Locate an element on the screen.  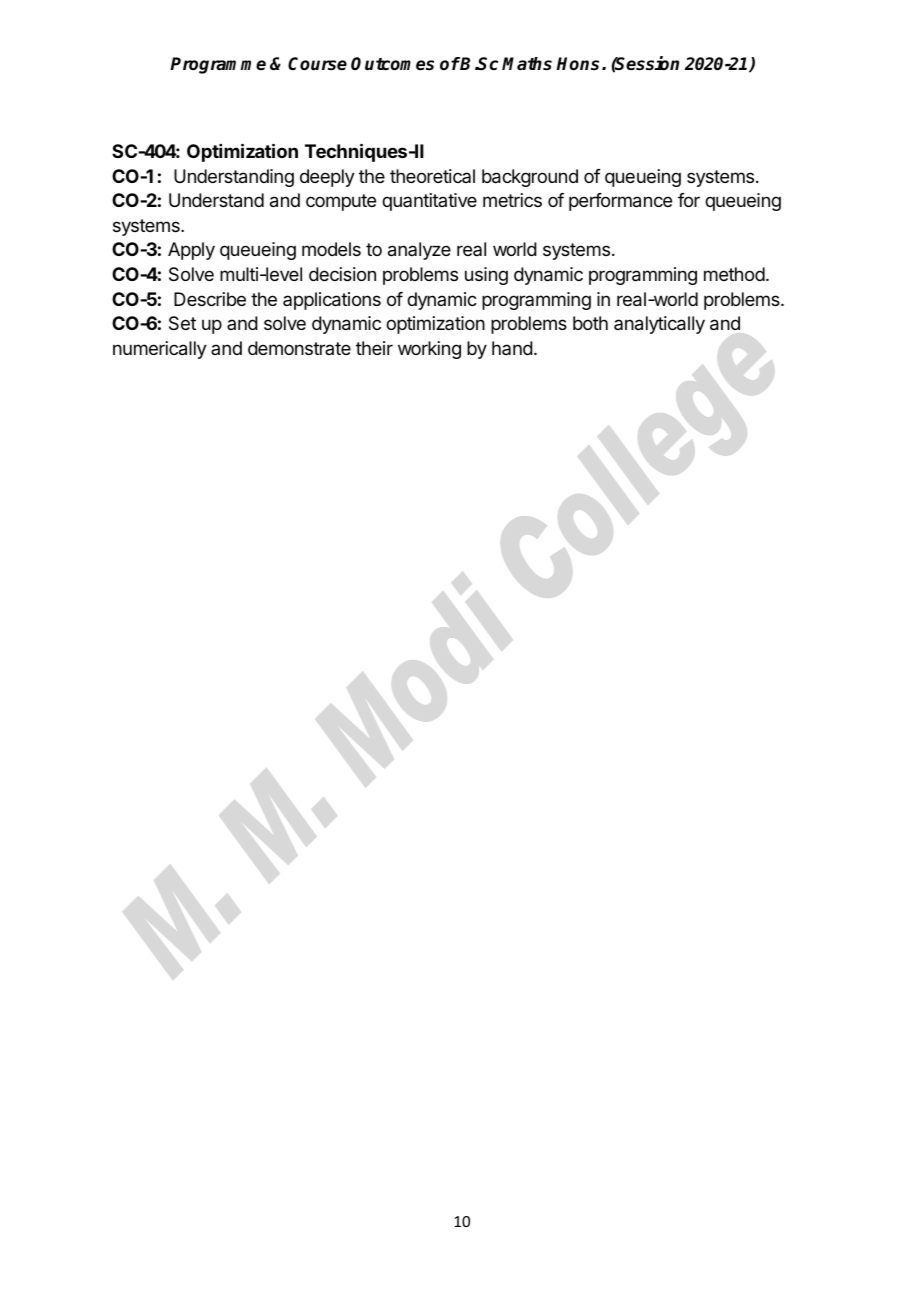
performance is located at coordinates (620, 202).
